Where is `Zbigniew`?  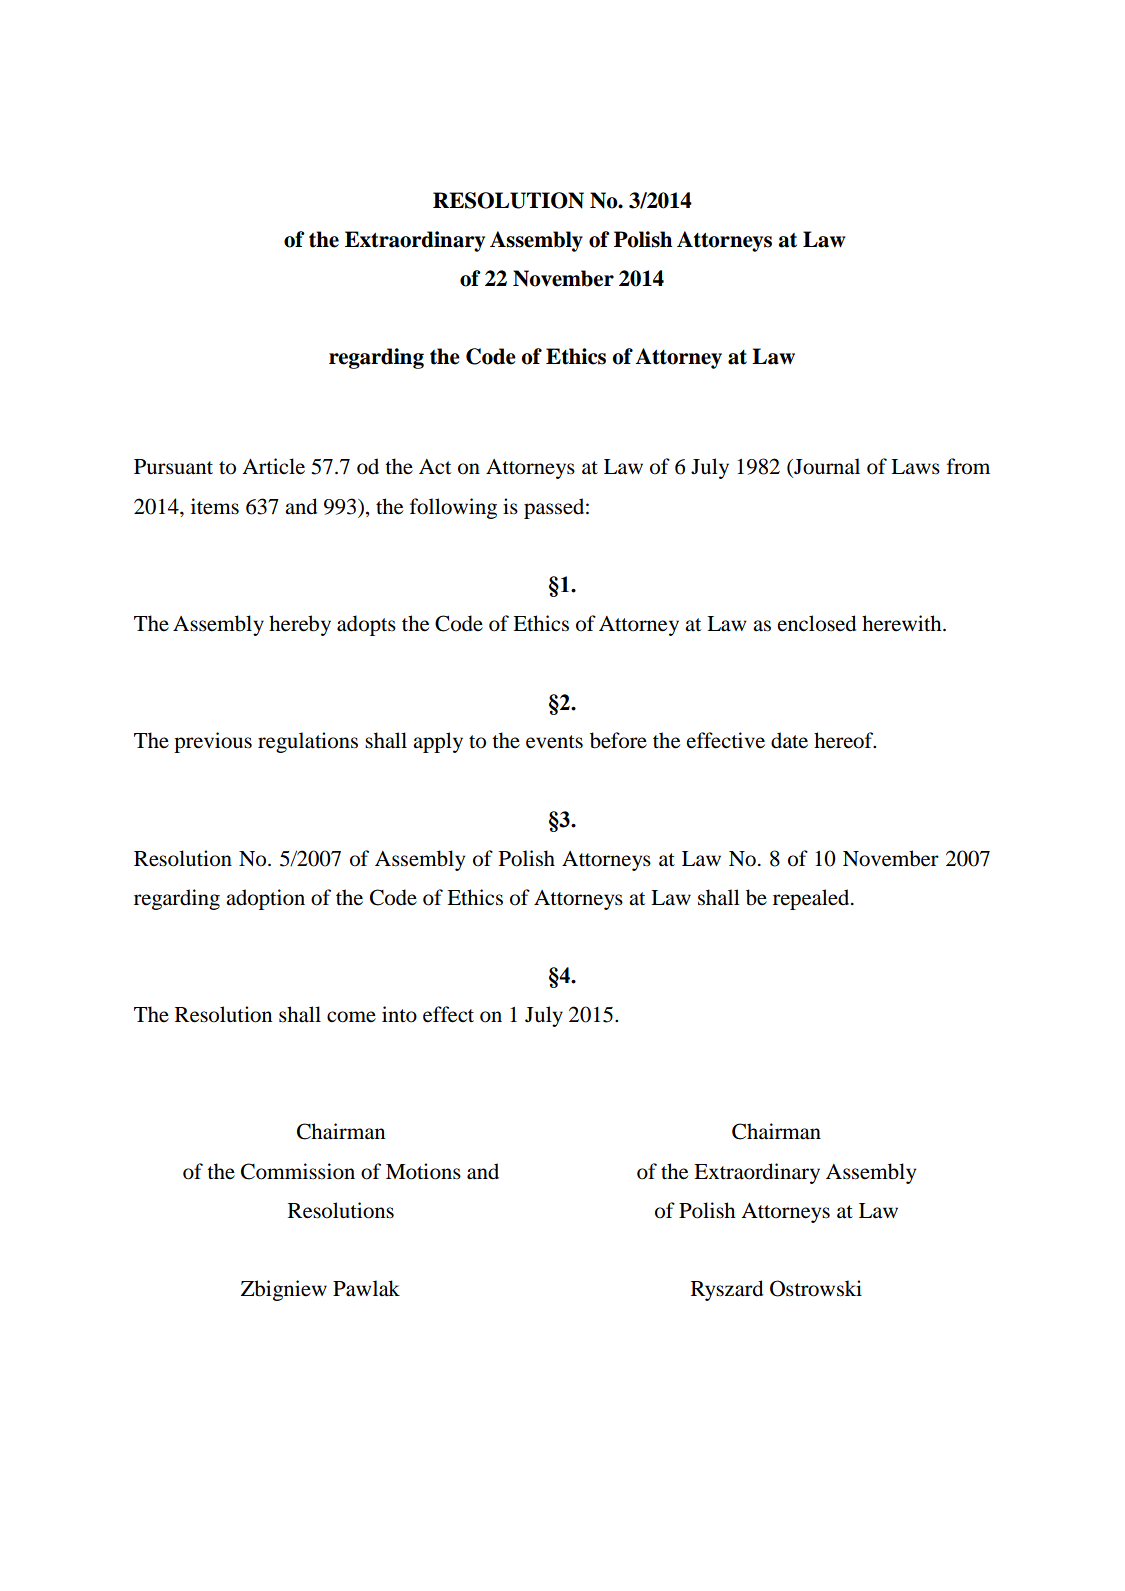
Zbigniew is located at coordinates (284, 1290).
